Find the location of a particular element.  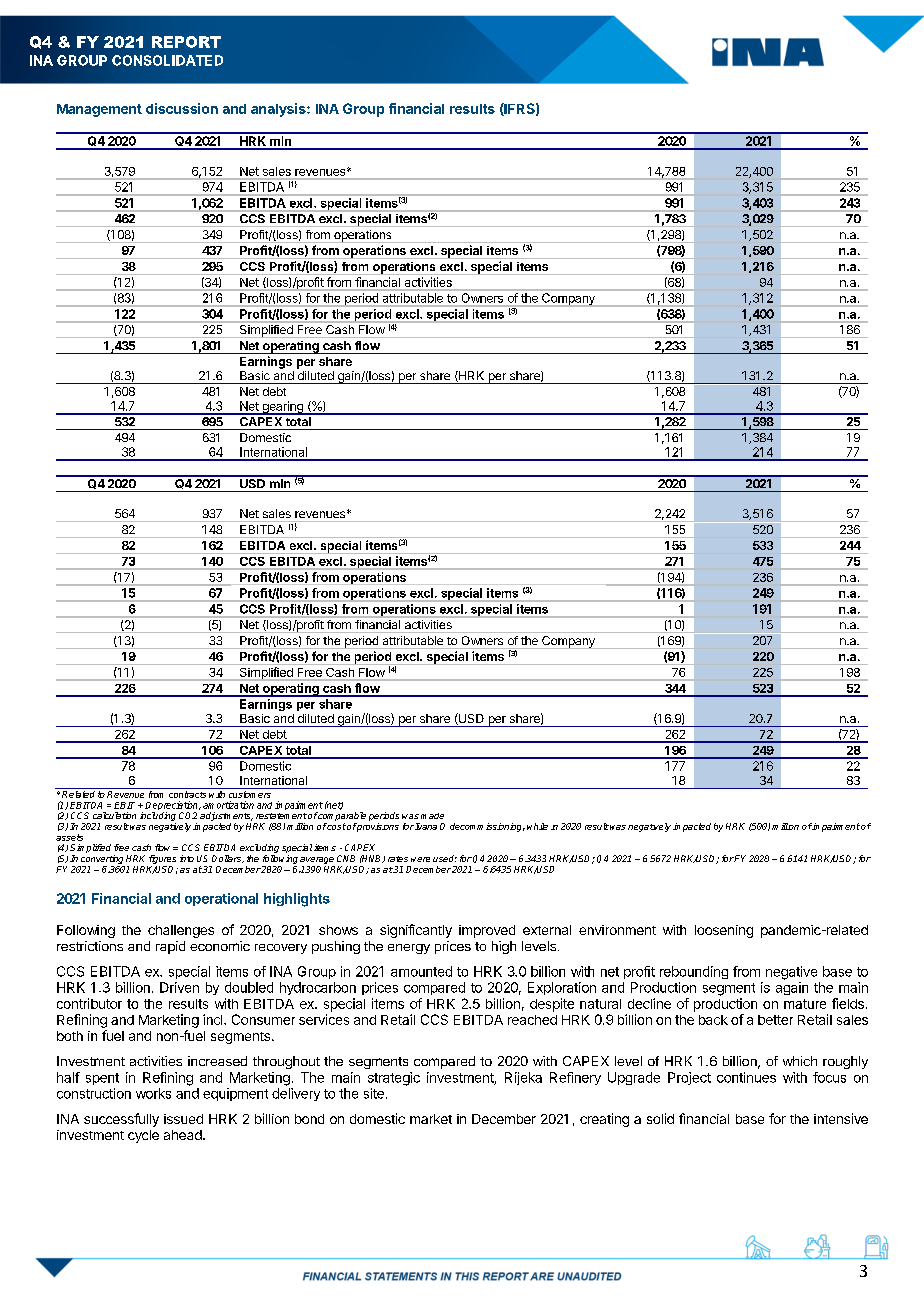

REPORT is located at coordinates (186, 42).
